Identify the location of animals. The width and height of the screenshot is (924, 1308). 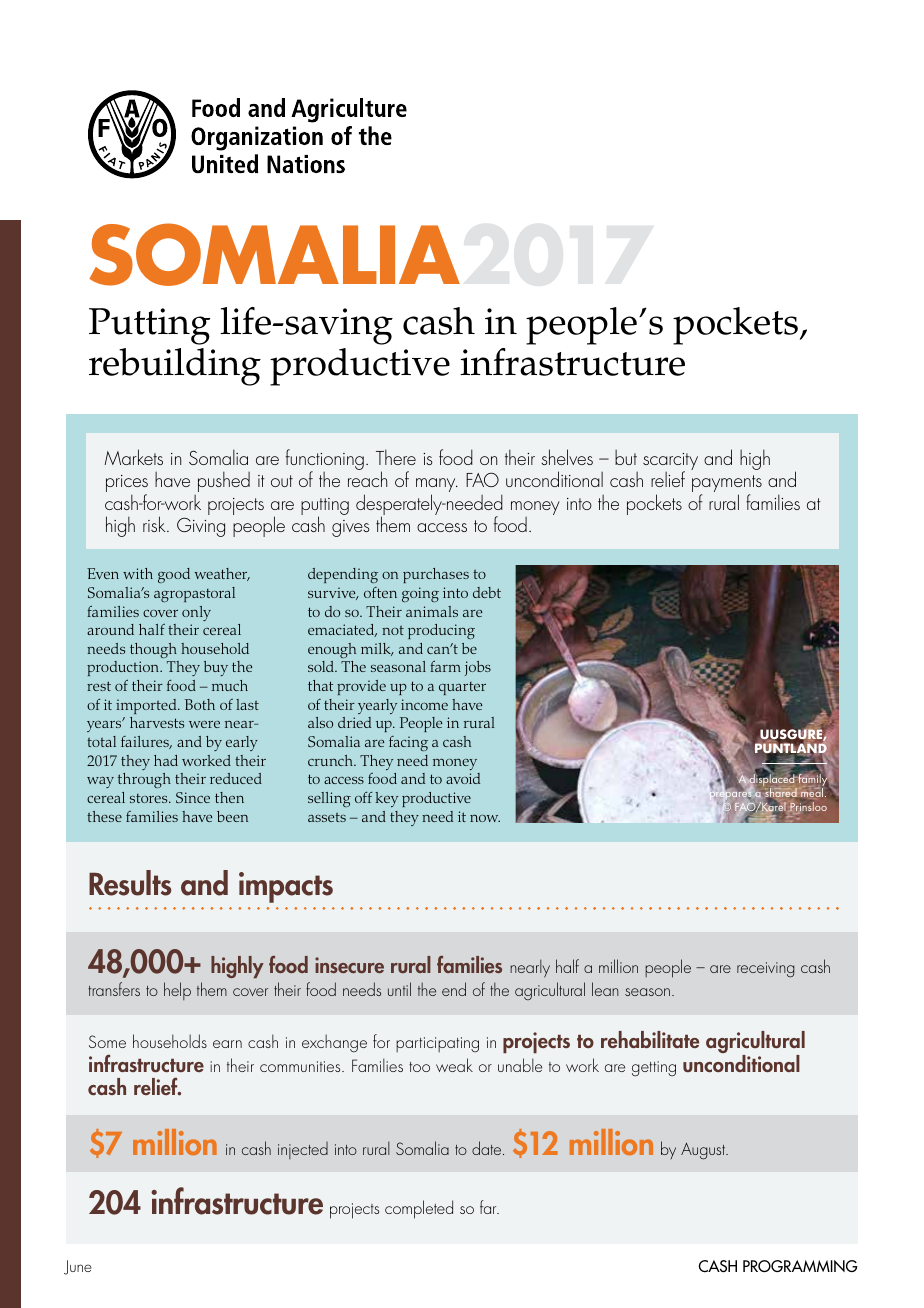
(432, 611).
